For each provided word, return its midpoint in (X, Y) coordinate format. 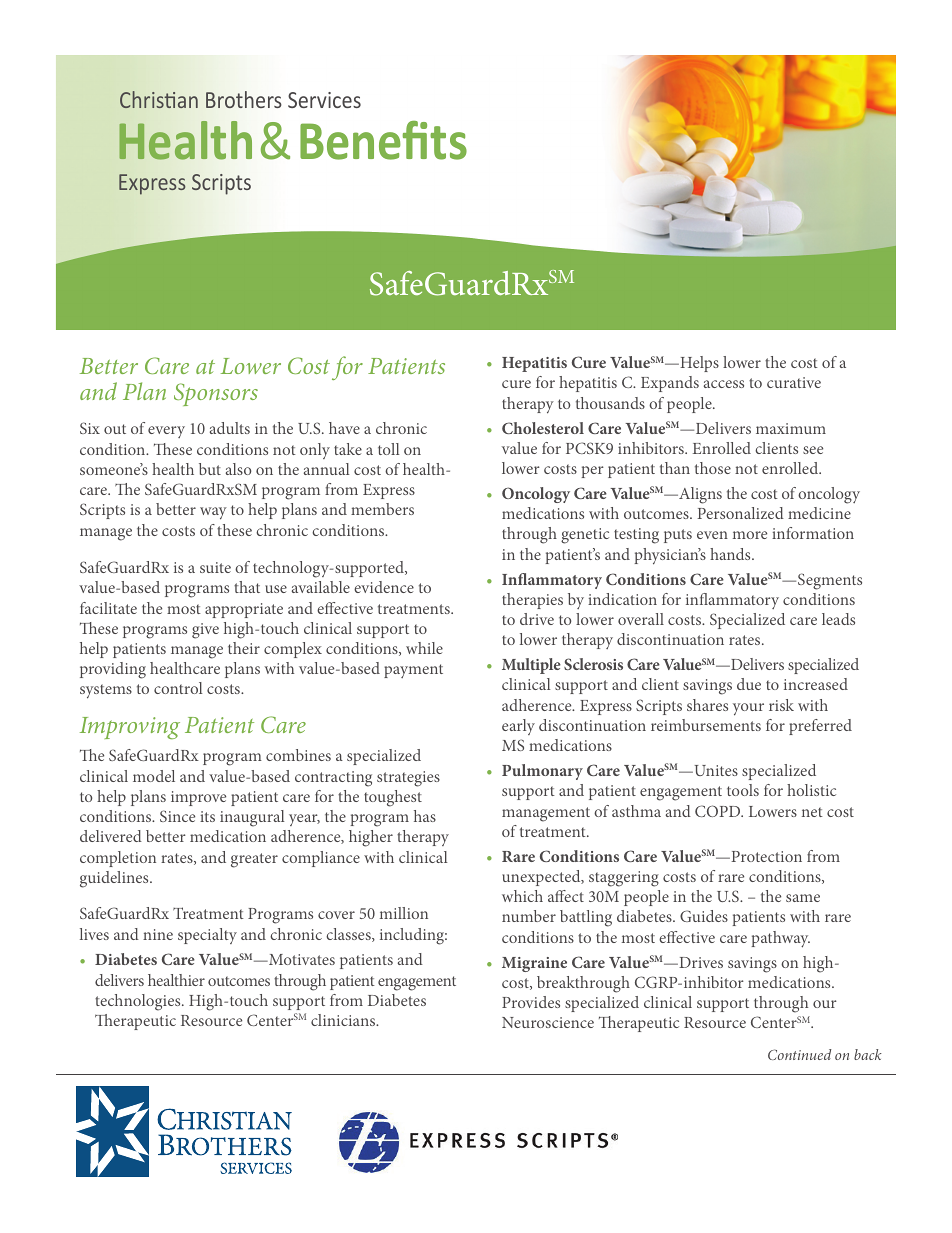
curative (794, 382)
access (724, 384)
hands (731, 554)
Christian (159, 99)
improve (198, 798)
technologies (139, 1002)
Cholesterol (543, 428)
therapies (532, 601)
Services (324, 100)
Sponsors (216, 394)
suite (215, 567)
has (425, 816)
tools (743, 790)
